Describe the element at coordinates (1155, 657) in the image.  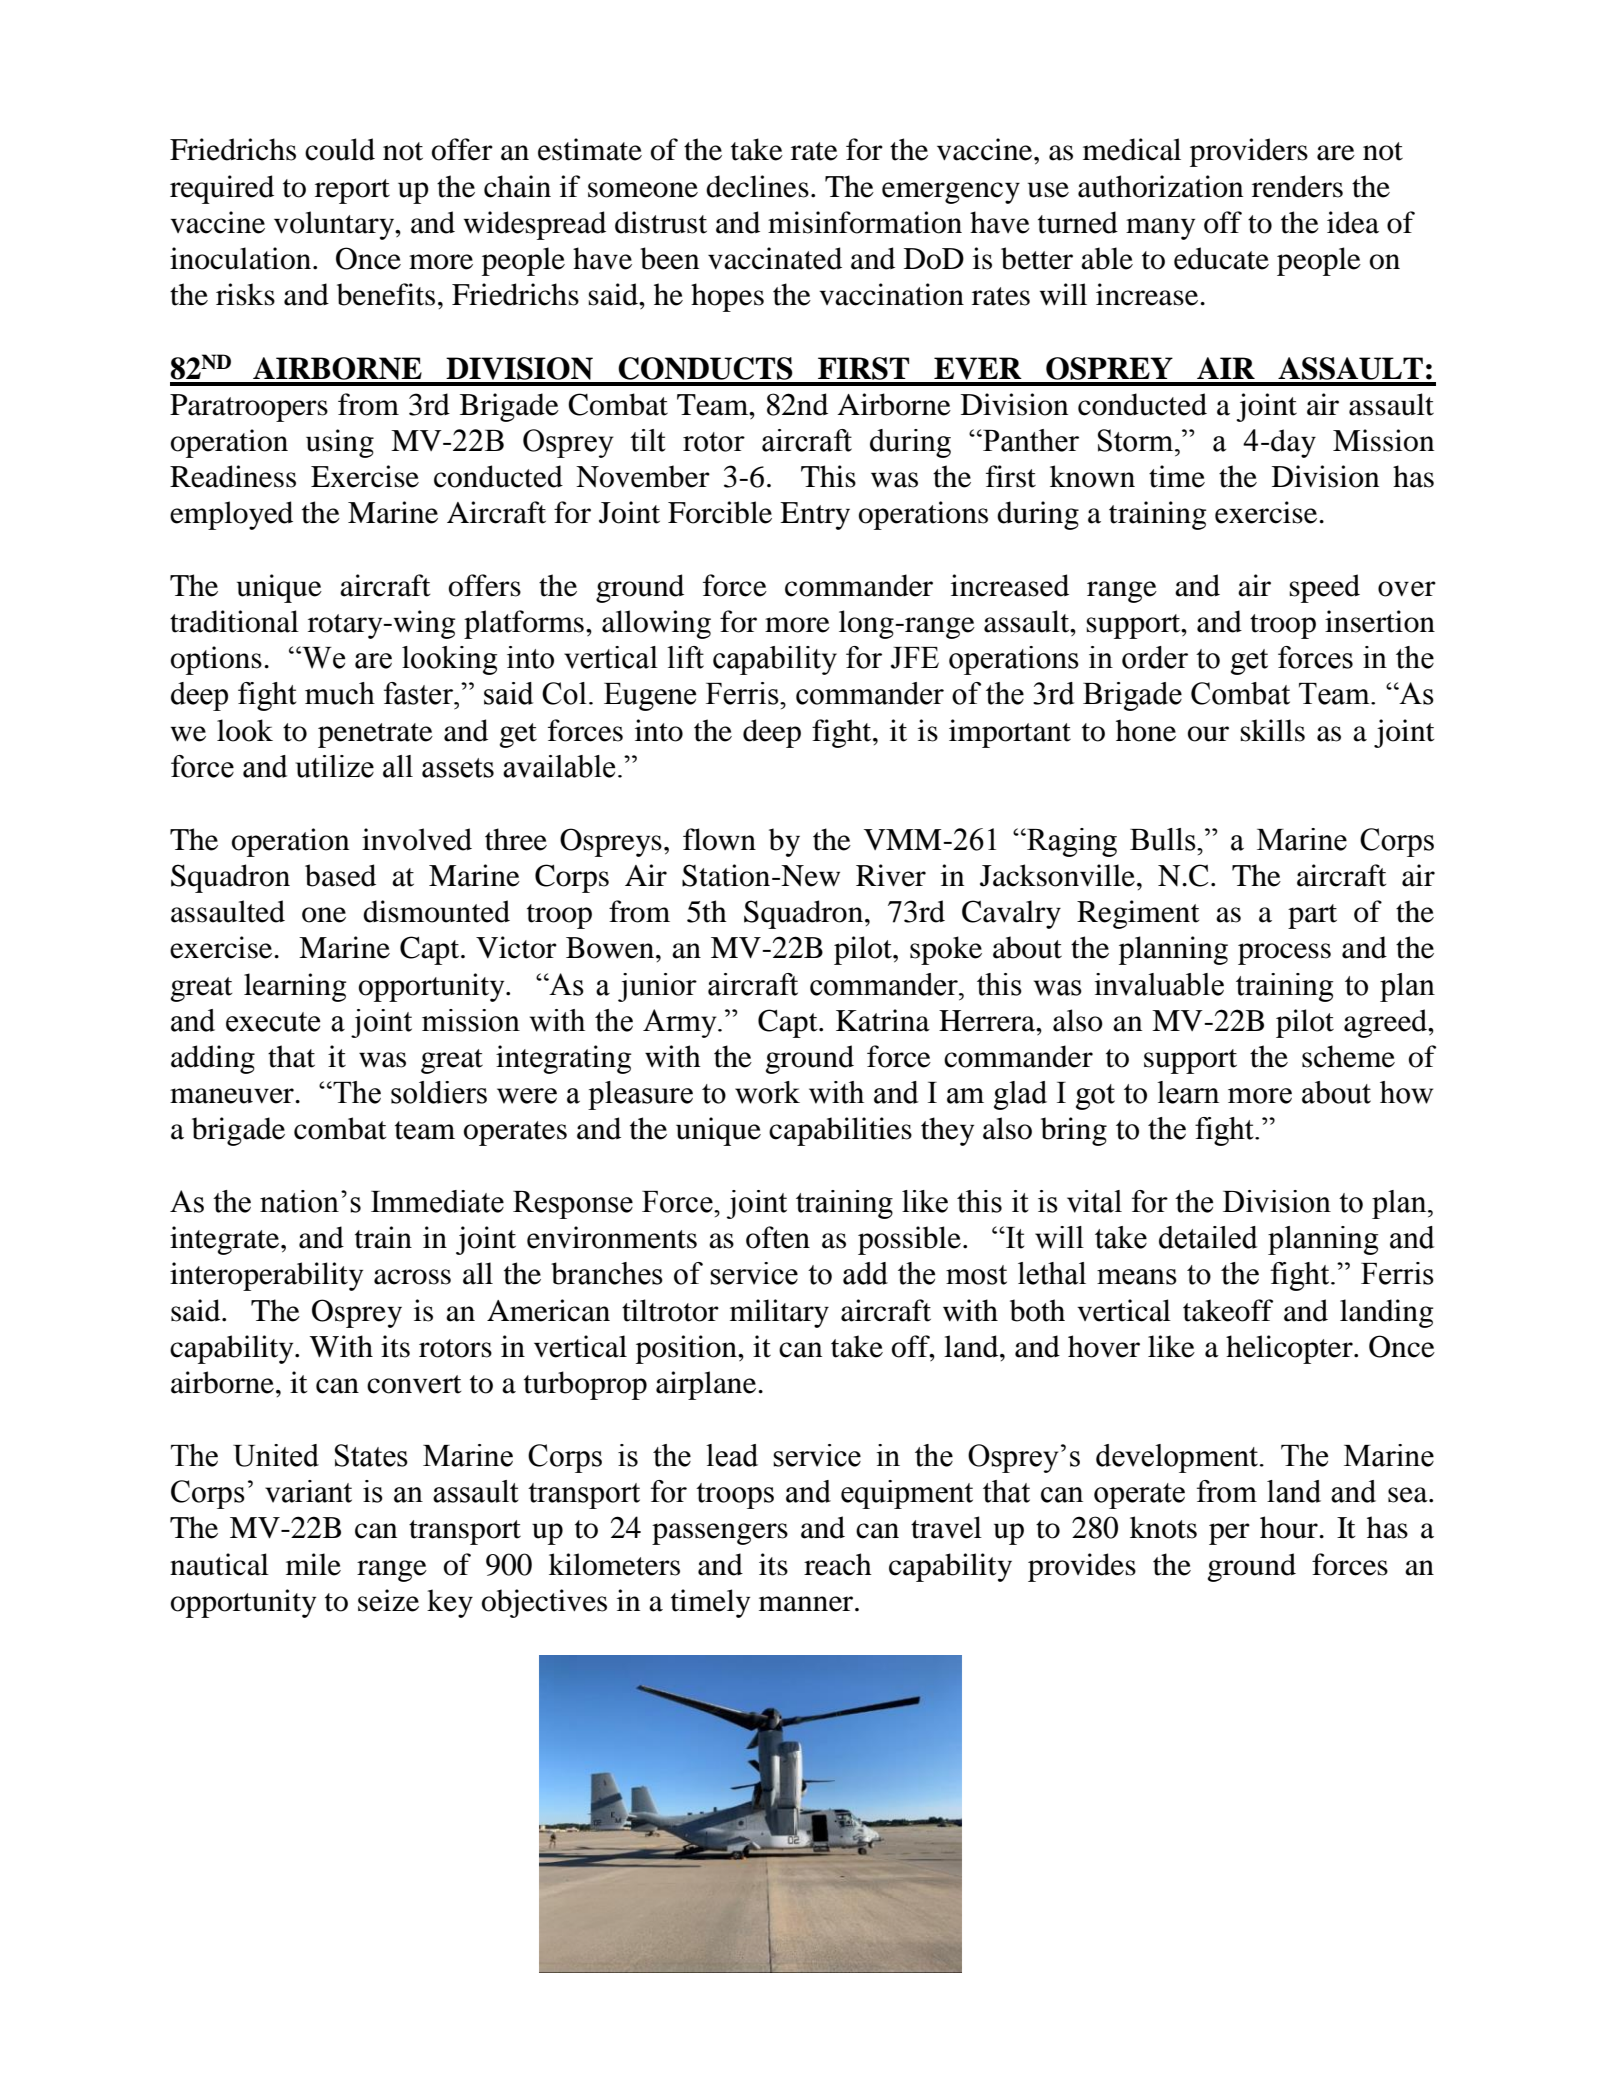
I see `order` at that location.
